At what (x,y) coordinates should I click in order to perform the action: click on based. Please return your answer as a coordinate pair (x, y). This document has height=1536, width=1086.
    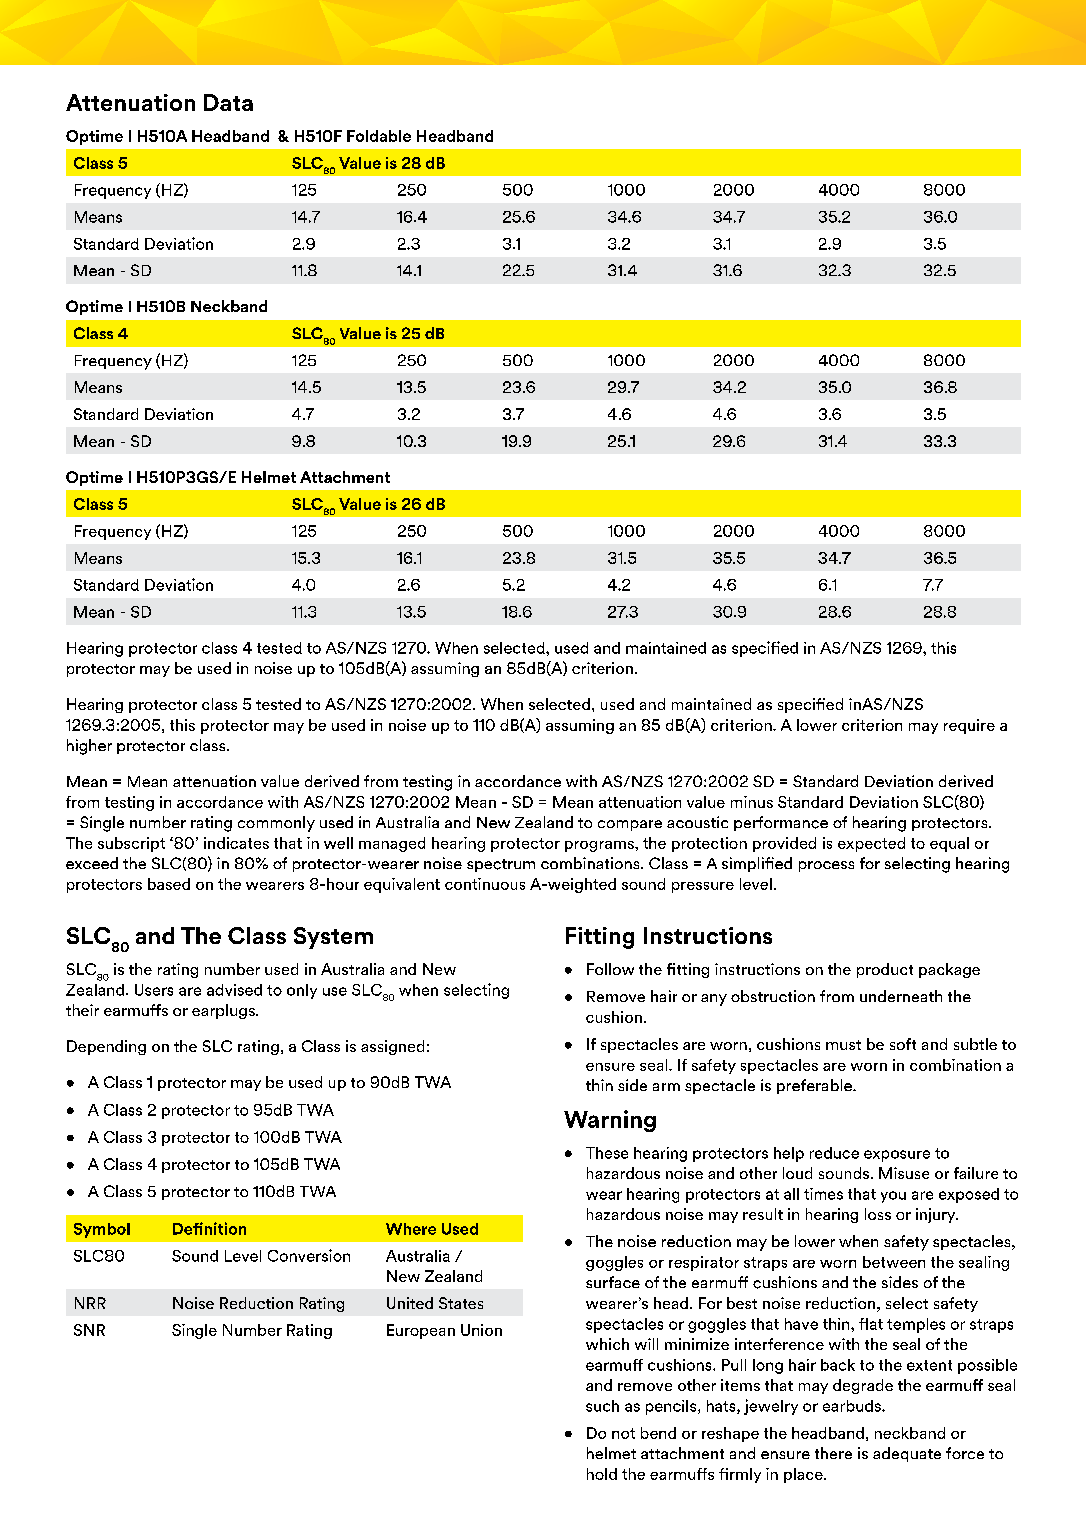
    Looking at the image, I should click on (169, 884).
